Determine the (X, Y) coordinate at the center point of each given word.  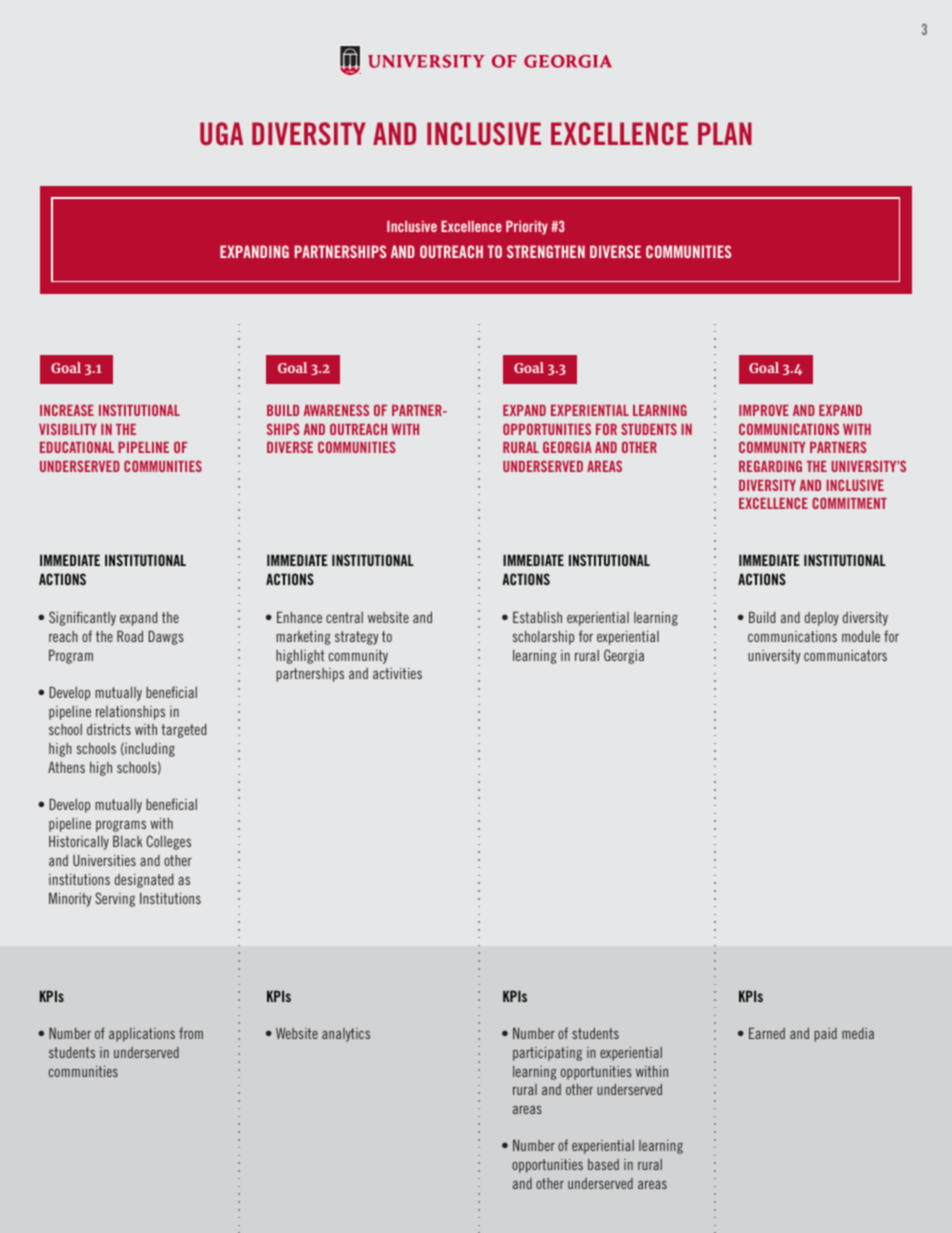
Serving (115, 899)
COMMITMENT (849, 503)
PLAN (725, 133)
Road (130, 636)
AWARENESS (336, 410)
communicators (845, 655)
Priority (527, 228)
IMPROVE (764, 410)
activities (397, 673)
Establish (537, 617)
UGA (221, 133)
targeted (184, 731)
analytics (346, 1035)
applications (142, 1035)
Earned (767, 1033)
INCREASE (67, 410)
